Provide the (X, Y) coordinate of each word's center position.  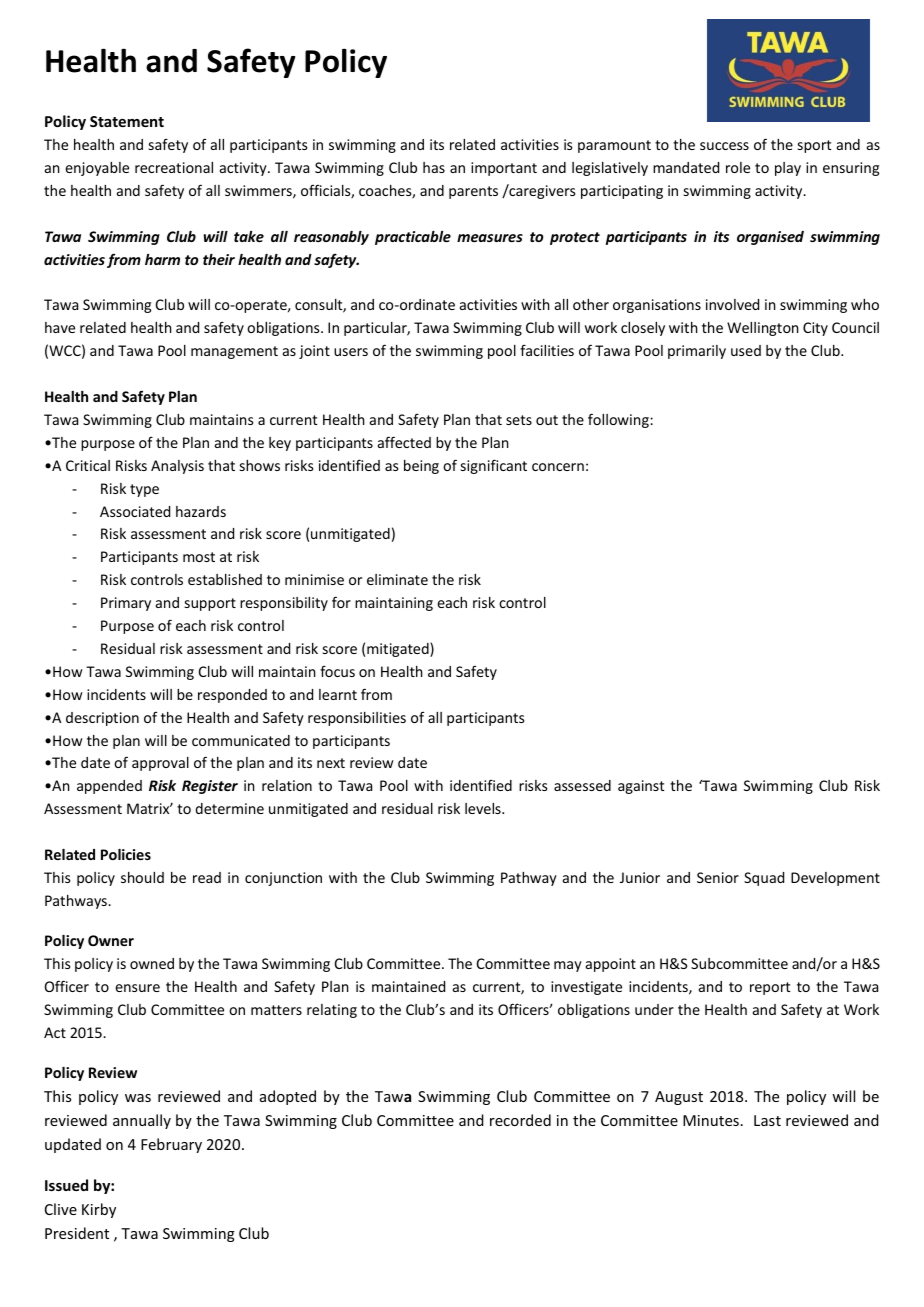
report (770, 988)
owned (152, 963)
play (788, 169)
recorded (520, 1120)
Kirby (99, 1210)
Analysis (177, 467)
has (434, 167)
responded (232, 696)
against (641, 787)
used (746, 350)
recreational (174, 167)
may (568, 966)
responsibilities (357, 719)
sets (519, 420)
